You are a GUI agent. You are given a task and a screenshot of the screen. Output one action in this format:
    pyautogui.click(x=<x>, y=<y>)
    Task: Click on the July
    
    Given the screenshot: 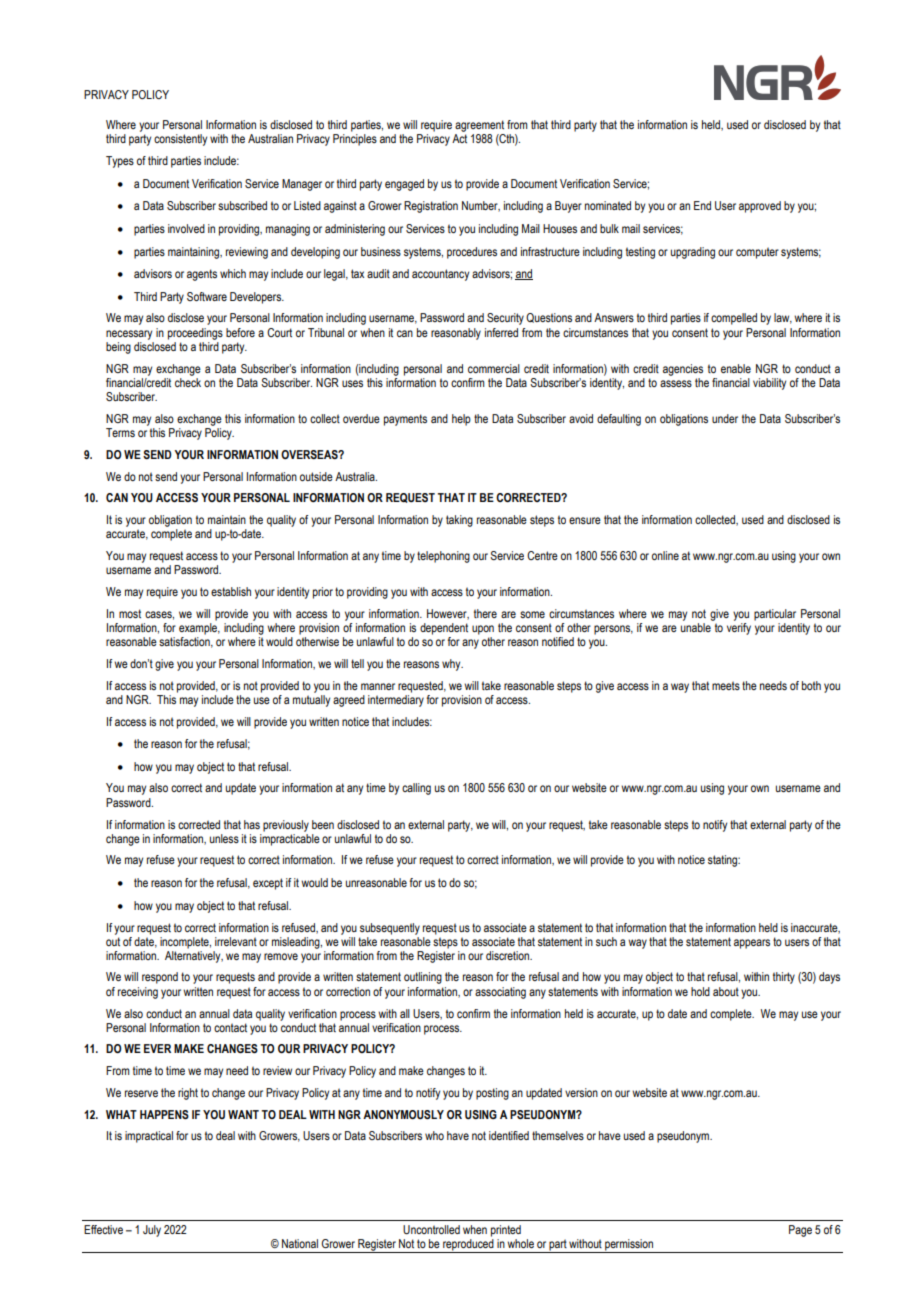 What is the action you would take?
    pyautogui.click(x=152, y=1231)
